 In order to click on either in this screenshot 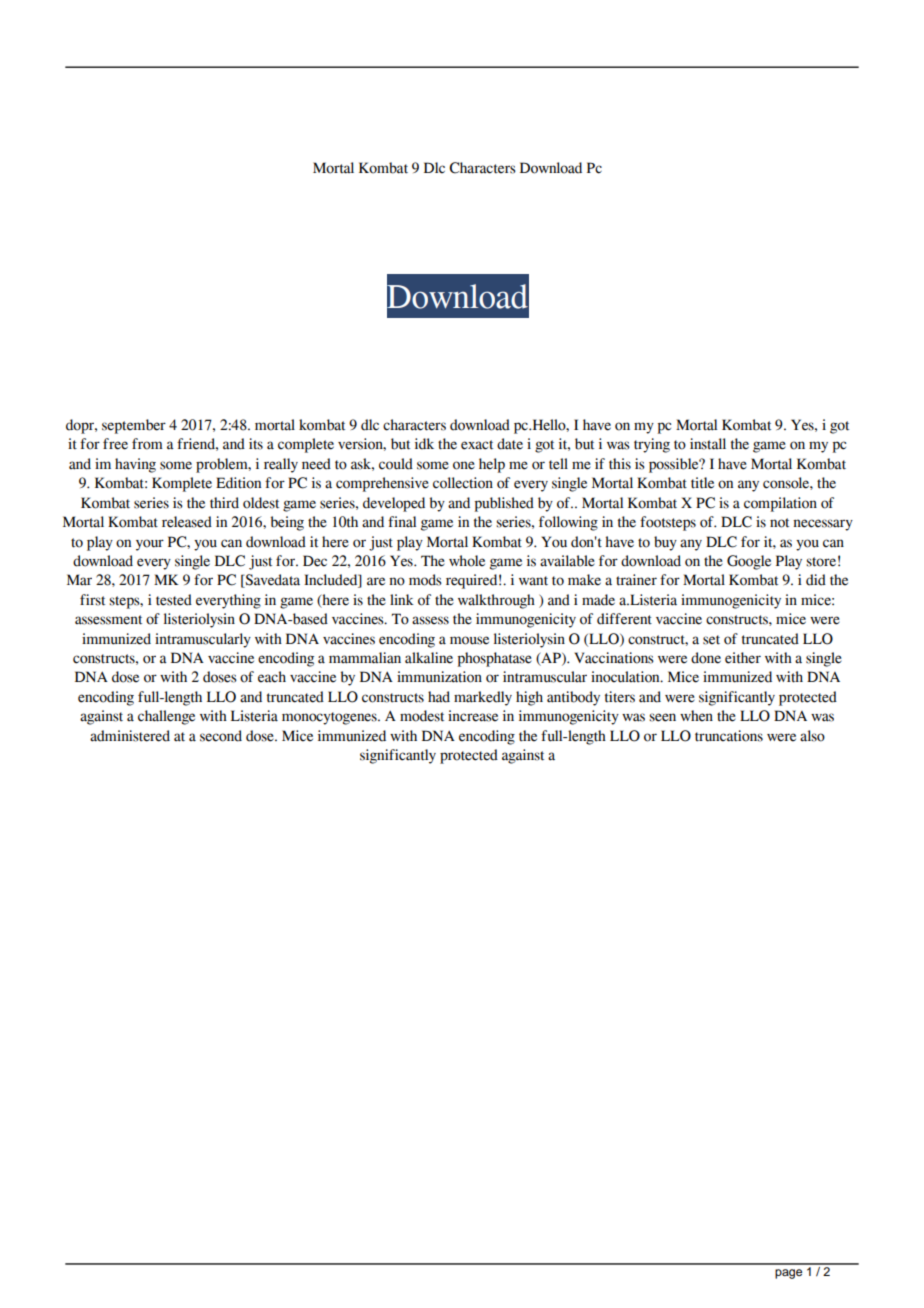, I will do `click(743, 658)`.
